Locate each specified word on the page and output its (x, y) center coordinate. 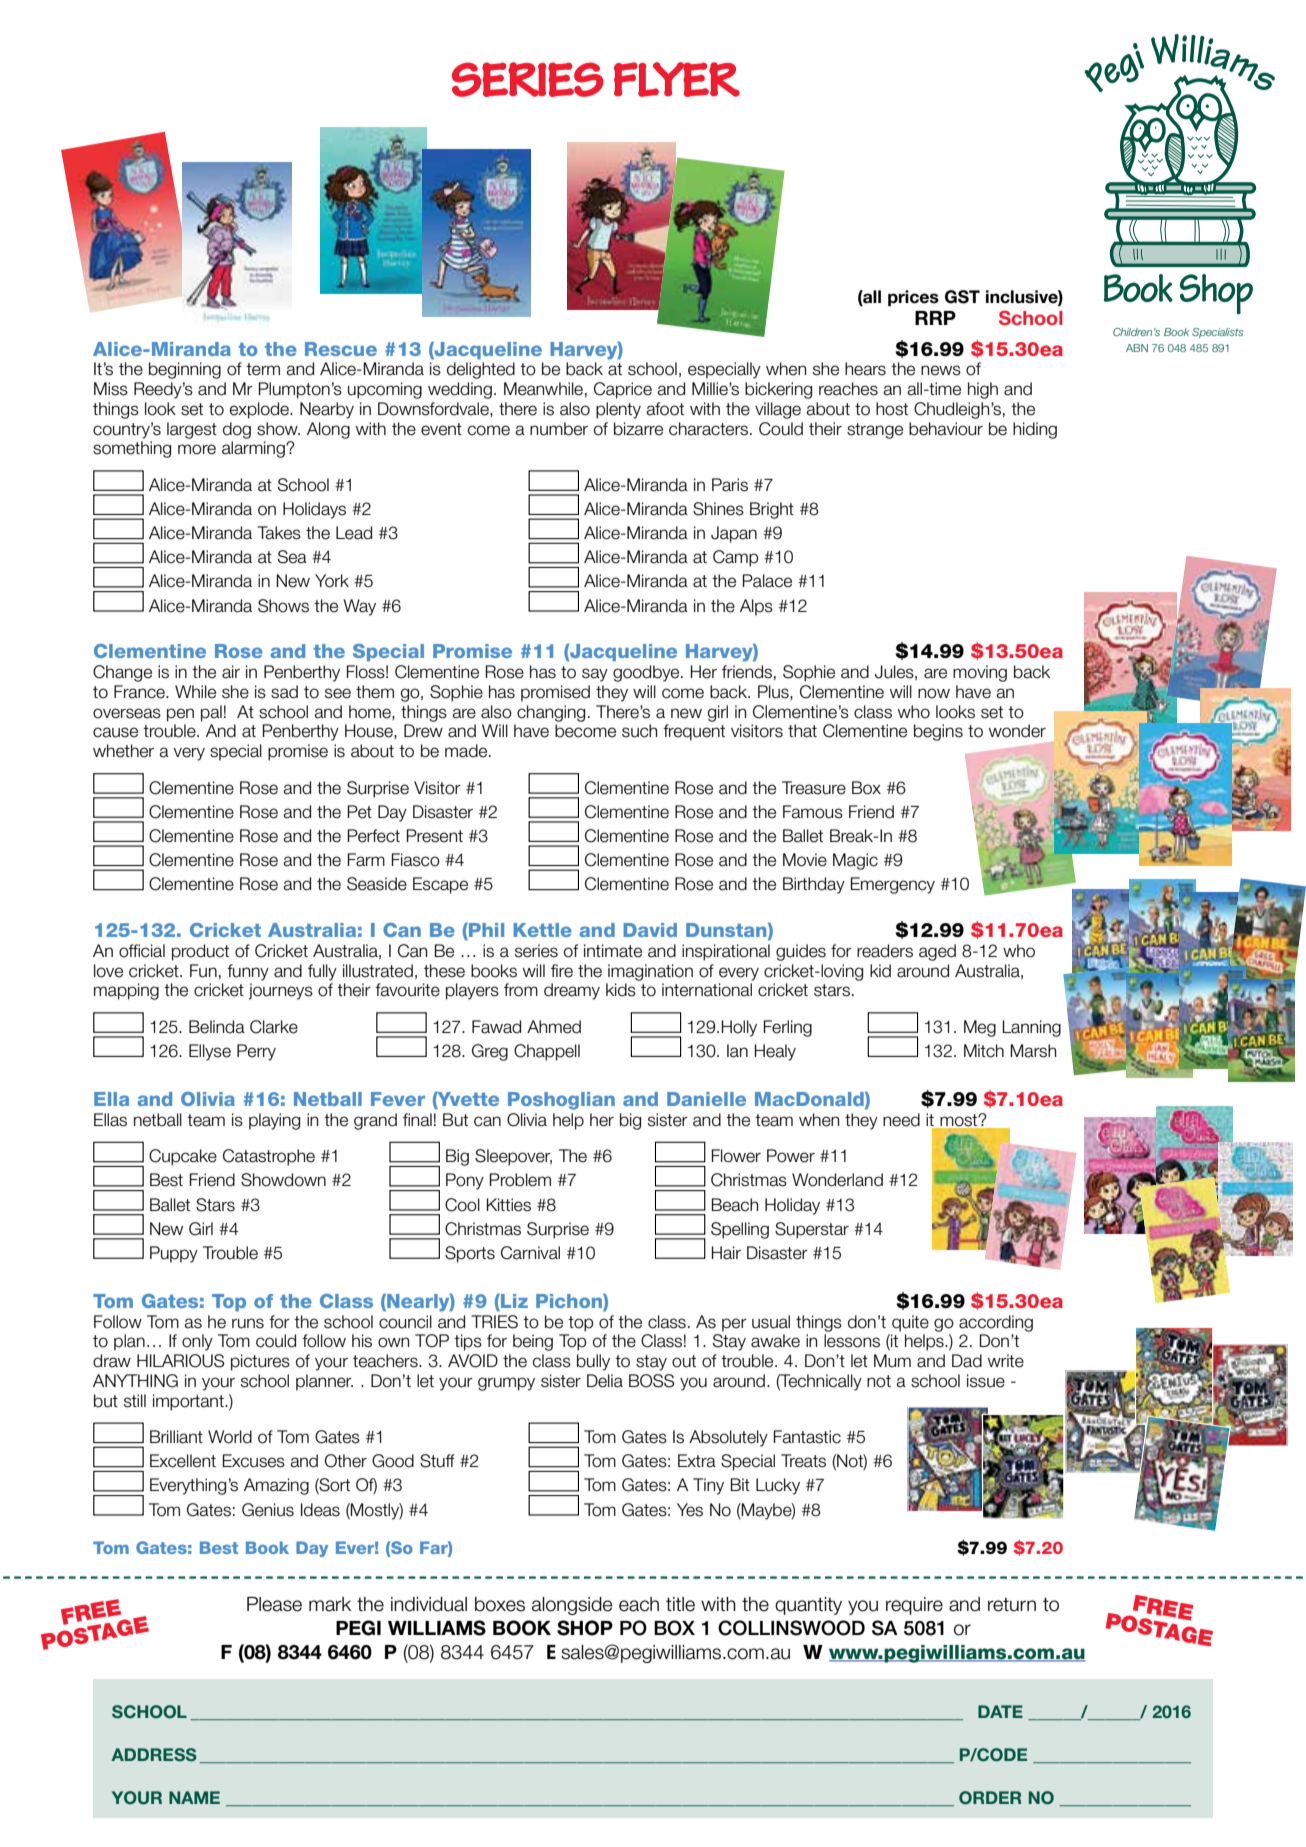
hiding (1035, 430)
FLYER (677, 79)
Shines (718, 509)
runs (248, 1323)
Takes (279, 533)
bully (593, 1362)
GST (962, 297)
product (200, 952)
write (1006, 1361)
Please (274, 1604)
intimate (613, 951)
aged (937, 952)
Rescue (341, 349)
